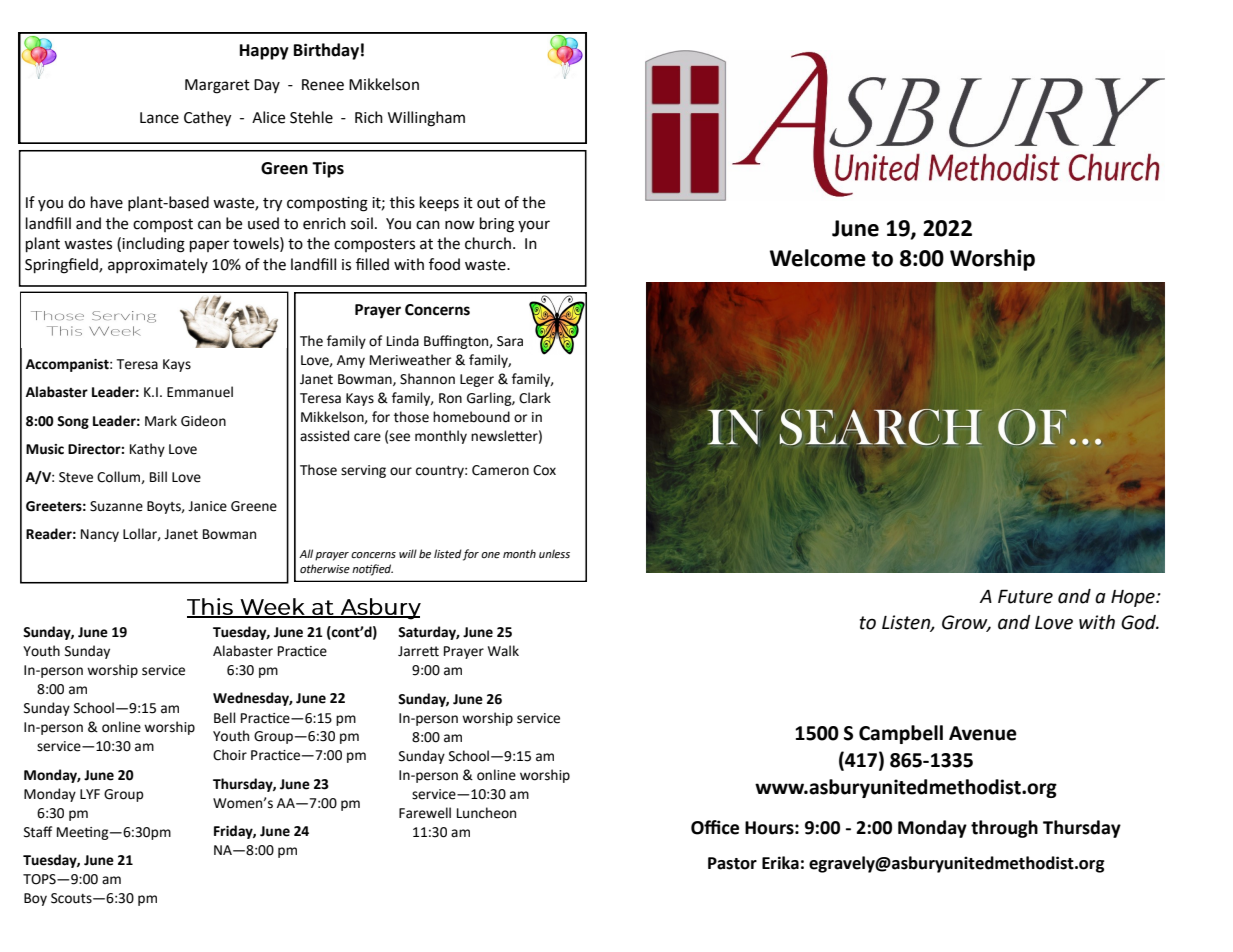 Image resolution: width=1233 pixels, height=952 pixels. What do you see at coordinates (534, 226) in the page?
I see `your` at bounding box center [534, 226].
